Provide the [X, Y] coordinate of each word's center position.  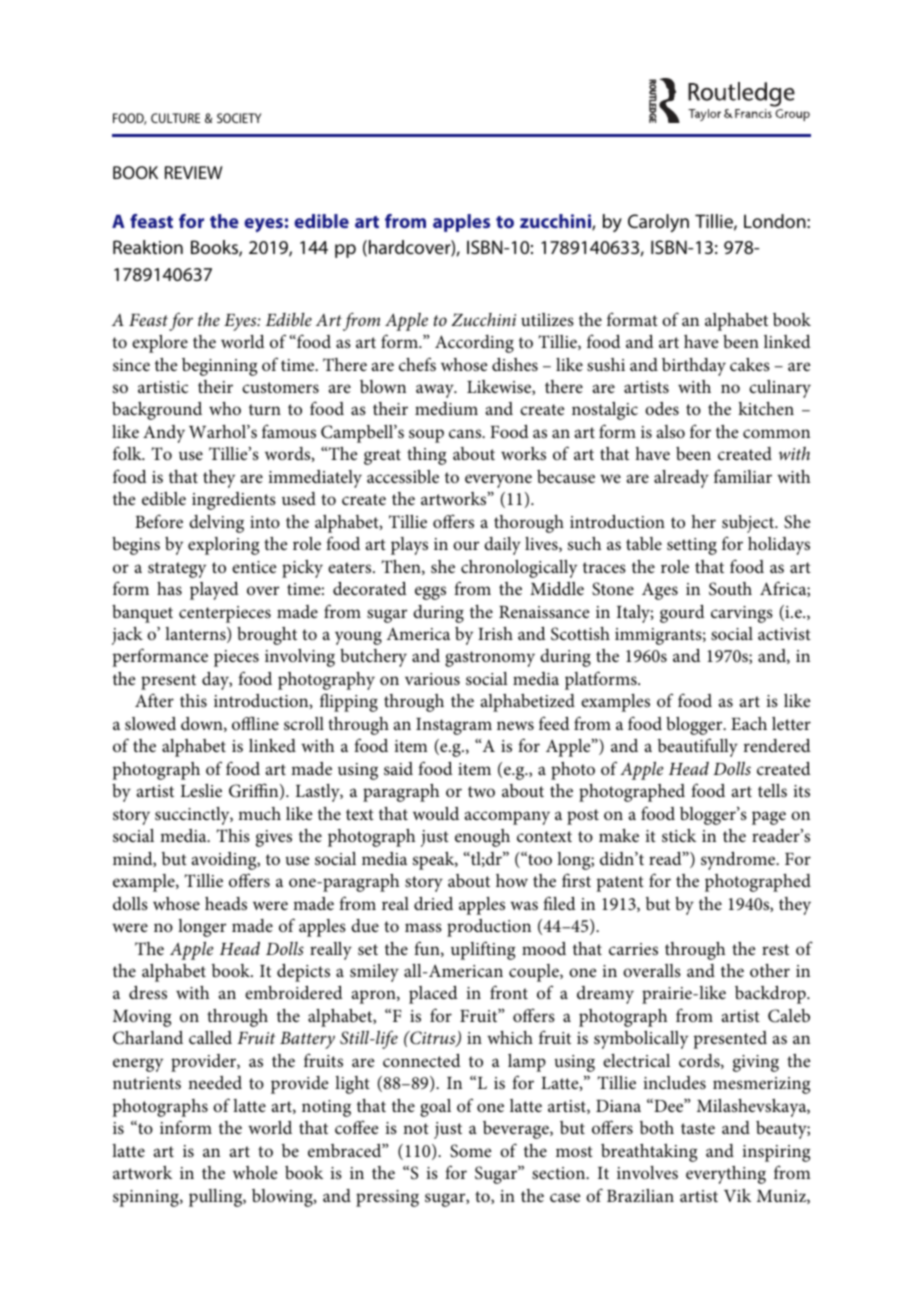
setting [692, 546]
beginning [219, 367]
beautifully [698, 747]
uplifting [483, 950]
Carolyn [658, 223]
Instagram [454, 726]
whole [255, 1172]
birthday [694, 367]
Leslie [201, 790]
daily [502, 546]
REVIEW [194, 172]
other [770, 970]
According [474, 344]
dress [148, 992]
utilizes [547, 319]
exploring [223, 546]
